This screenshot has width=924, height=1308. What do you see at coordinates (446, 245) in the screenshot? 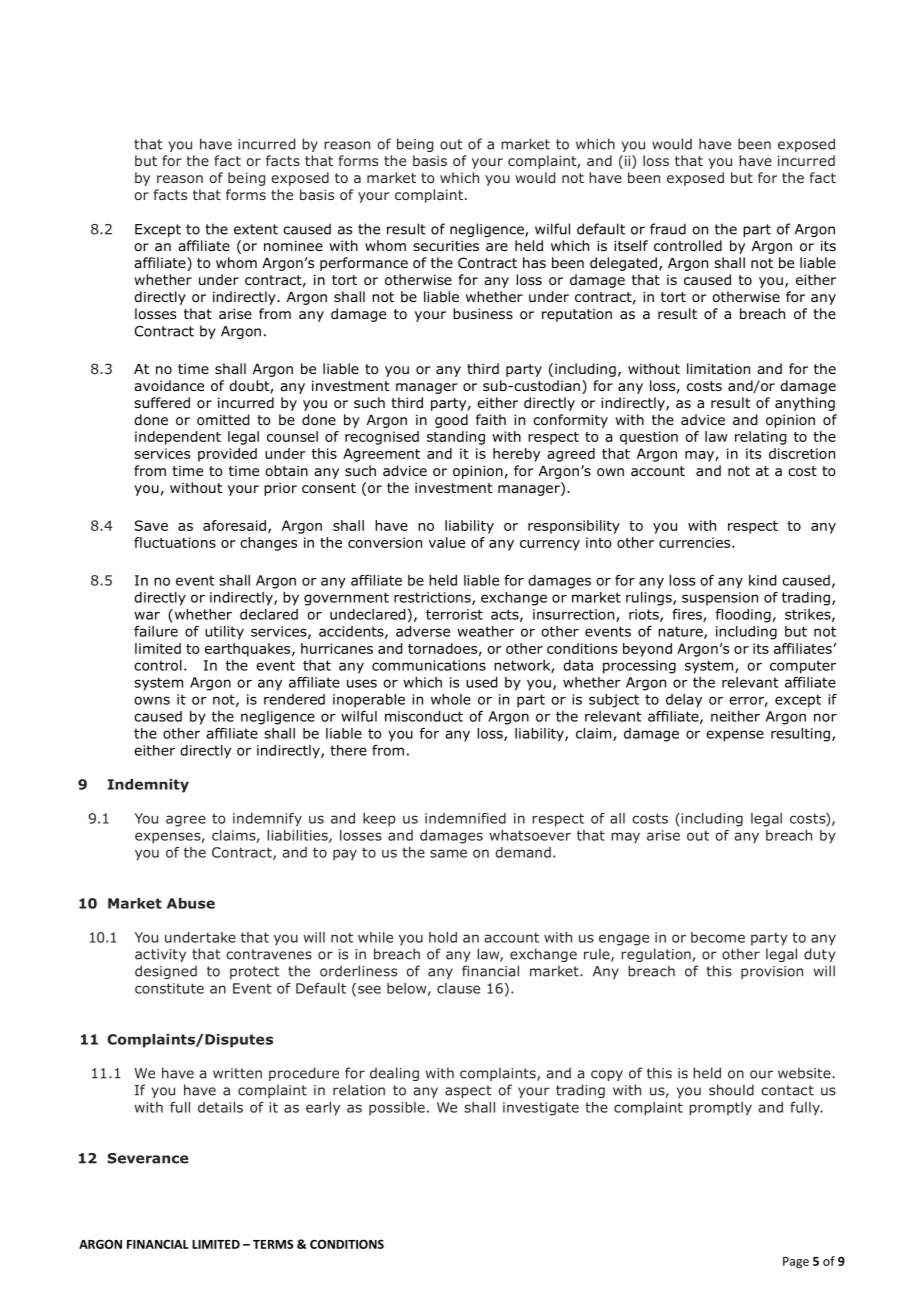
I see `securities` at bounding box center [446, 245].
